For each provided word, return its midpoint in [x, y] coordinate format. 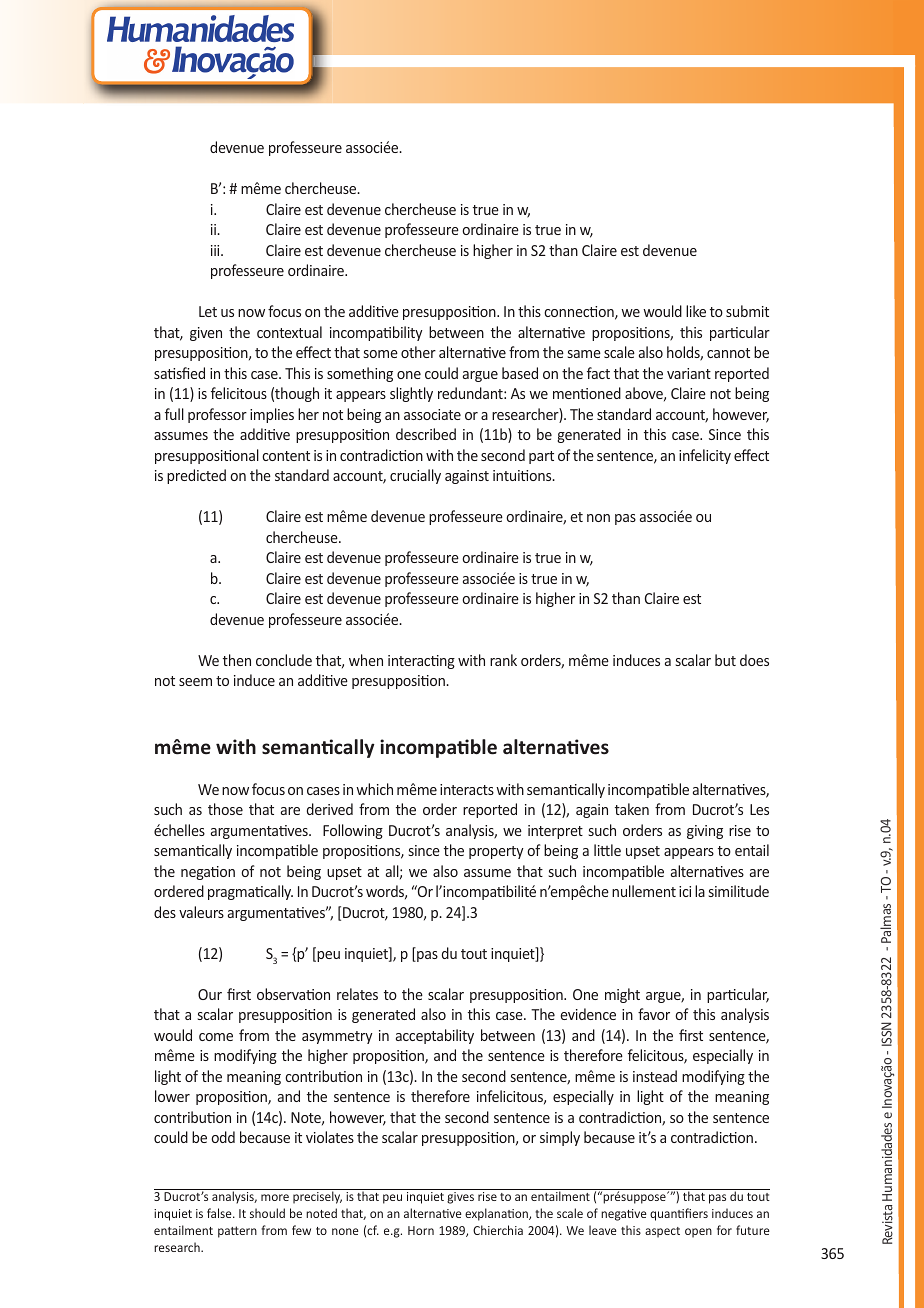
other [418, 352]
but [725, 660]
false [220, 1213]
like [696, 311]
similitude [739, 891]
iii [216, 250]
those [225, 809]
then [237, 660]
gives [460, 1198]
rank [503, 660]
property [496, 852]
